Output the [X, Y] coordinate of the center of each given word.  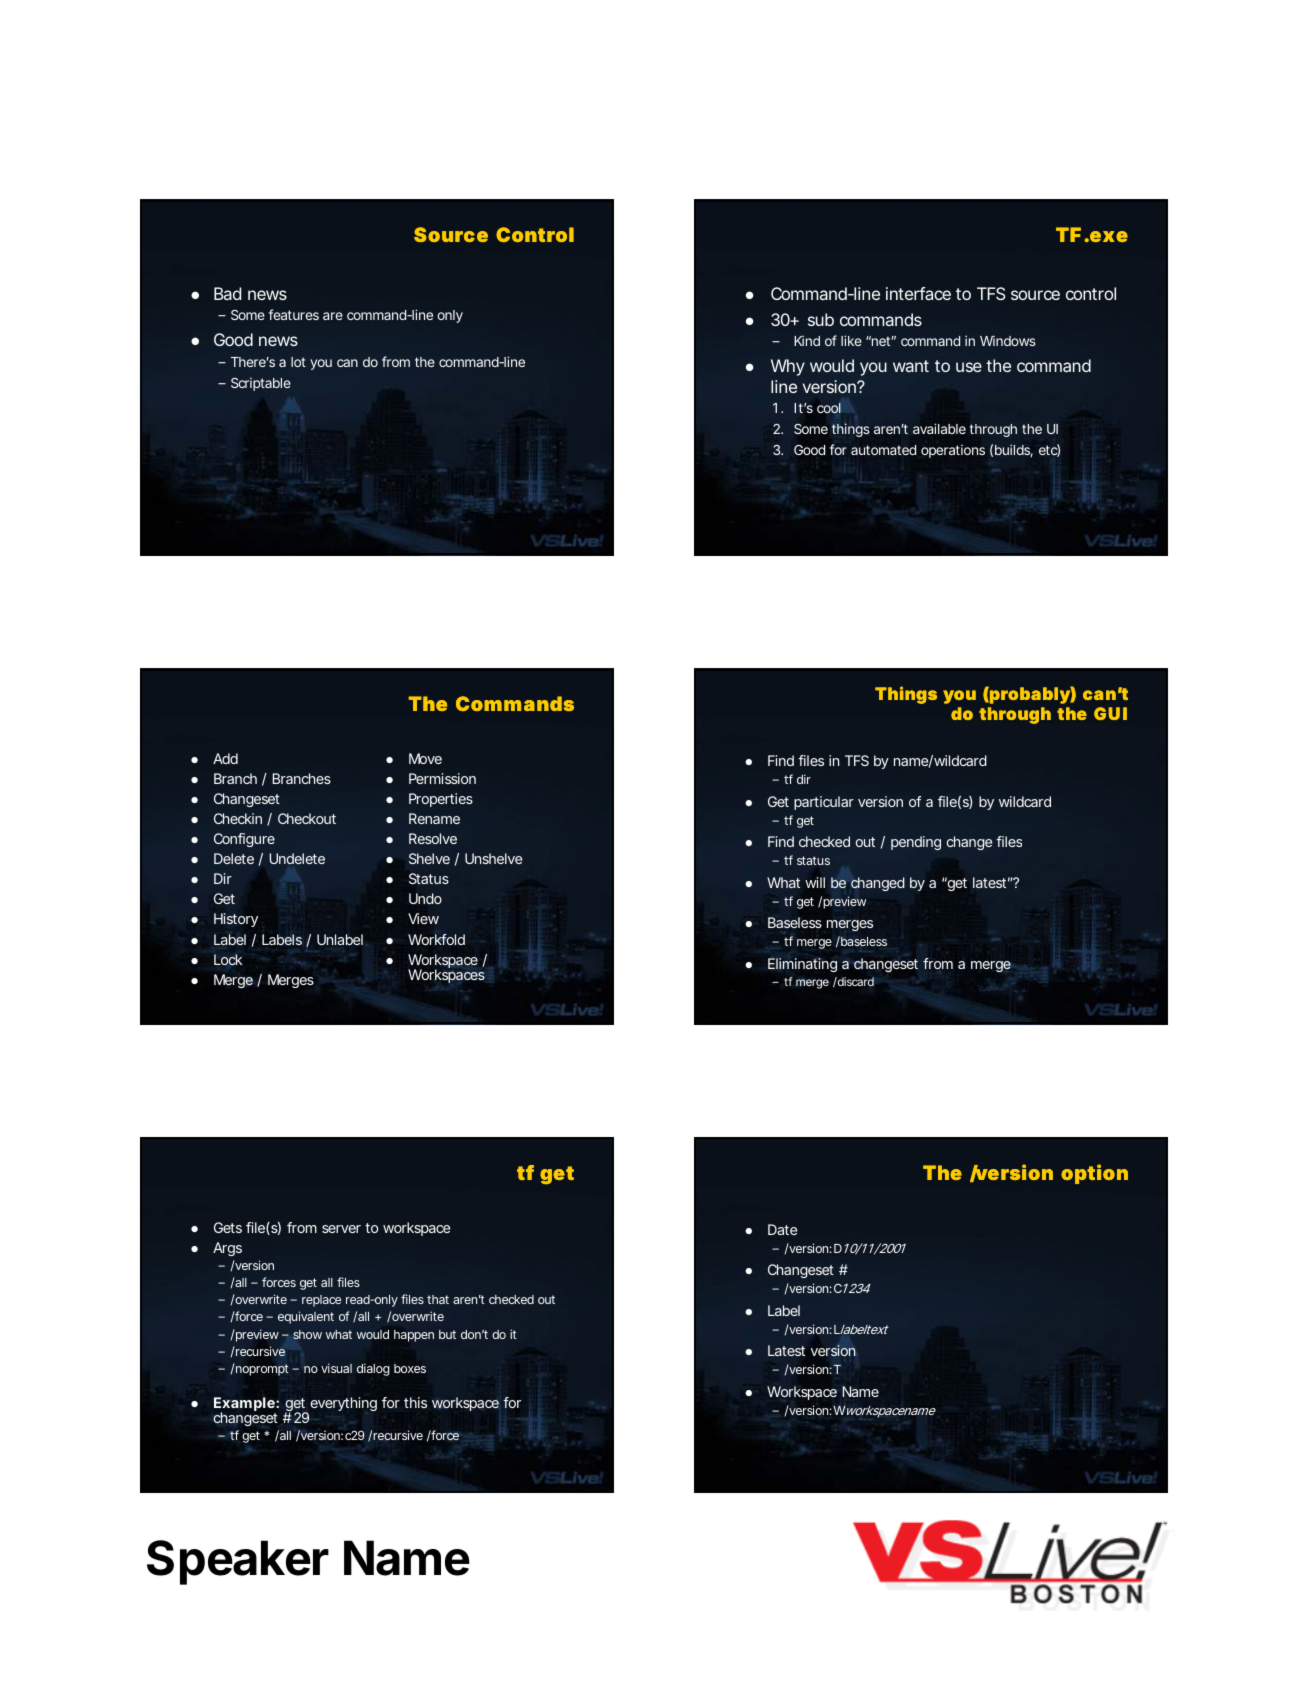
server [341, 1229]
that [438, 1299]
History [236, 920]
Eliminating [802, 965]
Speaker [238, 1562]
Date [782, 1229]
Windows [1008, 341]
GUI [1110, 713]
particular [824, 803]
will [815, 882]
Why [788, 367]
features [294, 314]
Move [425, 758]
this [415, 1402]
